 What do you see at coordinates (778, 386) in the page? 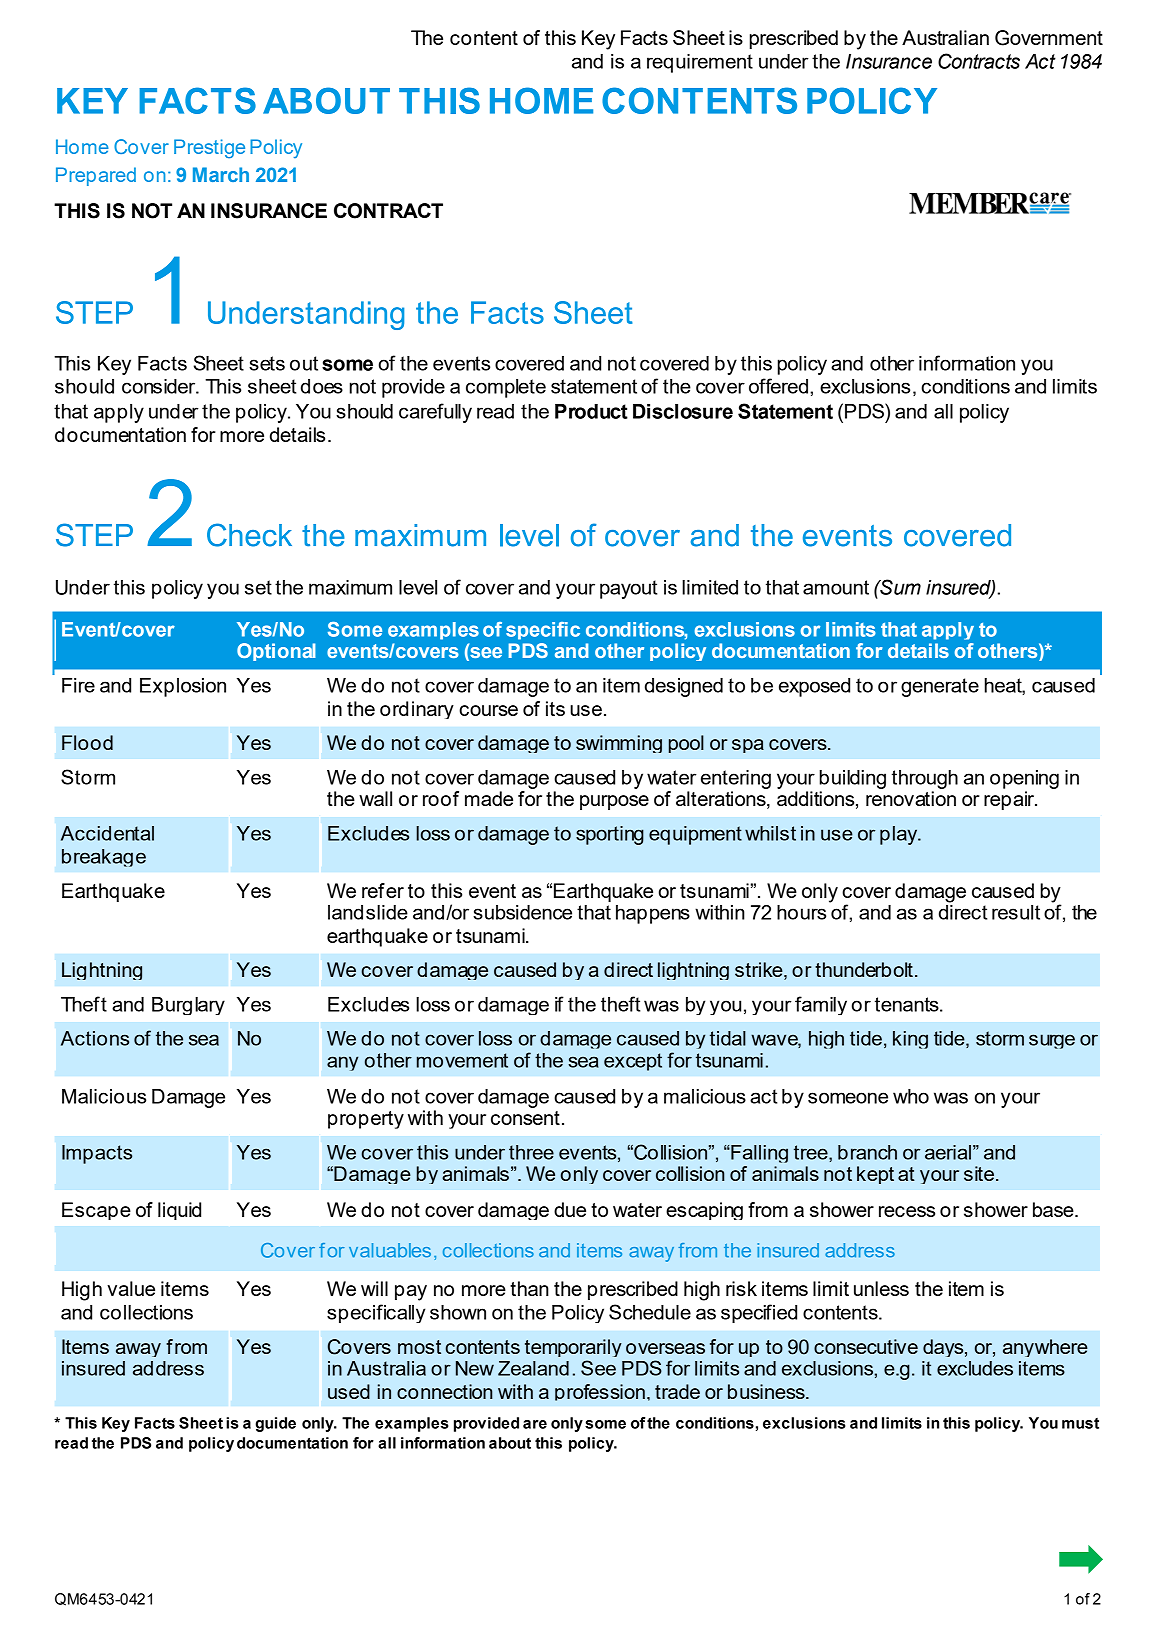
I see `offered` at bounding box center [778, 386].
